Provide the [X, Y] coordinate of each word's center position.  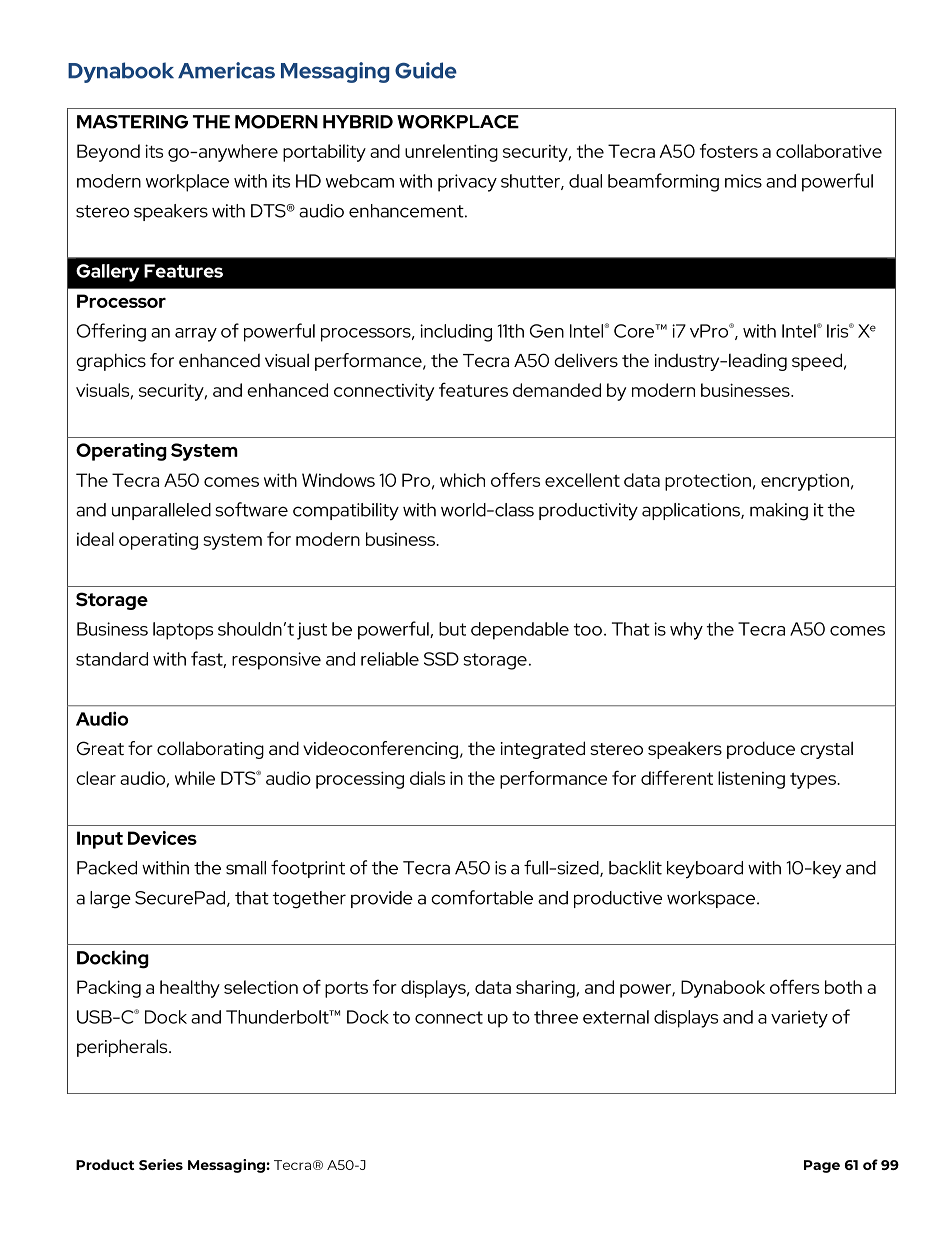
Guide [426, 70]
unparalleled [161, 511]
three [556, 1017]
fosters [729, 150]
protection [708, 482]
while [195, 778]
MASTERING [132, 122]
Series [161, 1164]
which [462, 480]
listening [751, 780]
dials [427, 778]
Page [822, 1166]
